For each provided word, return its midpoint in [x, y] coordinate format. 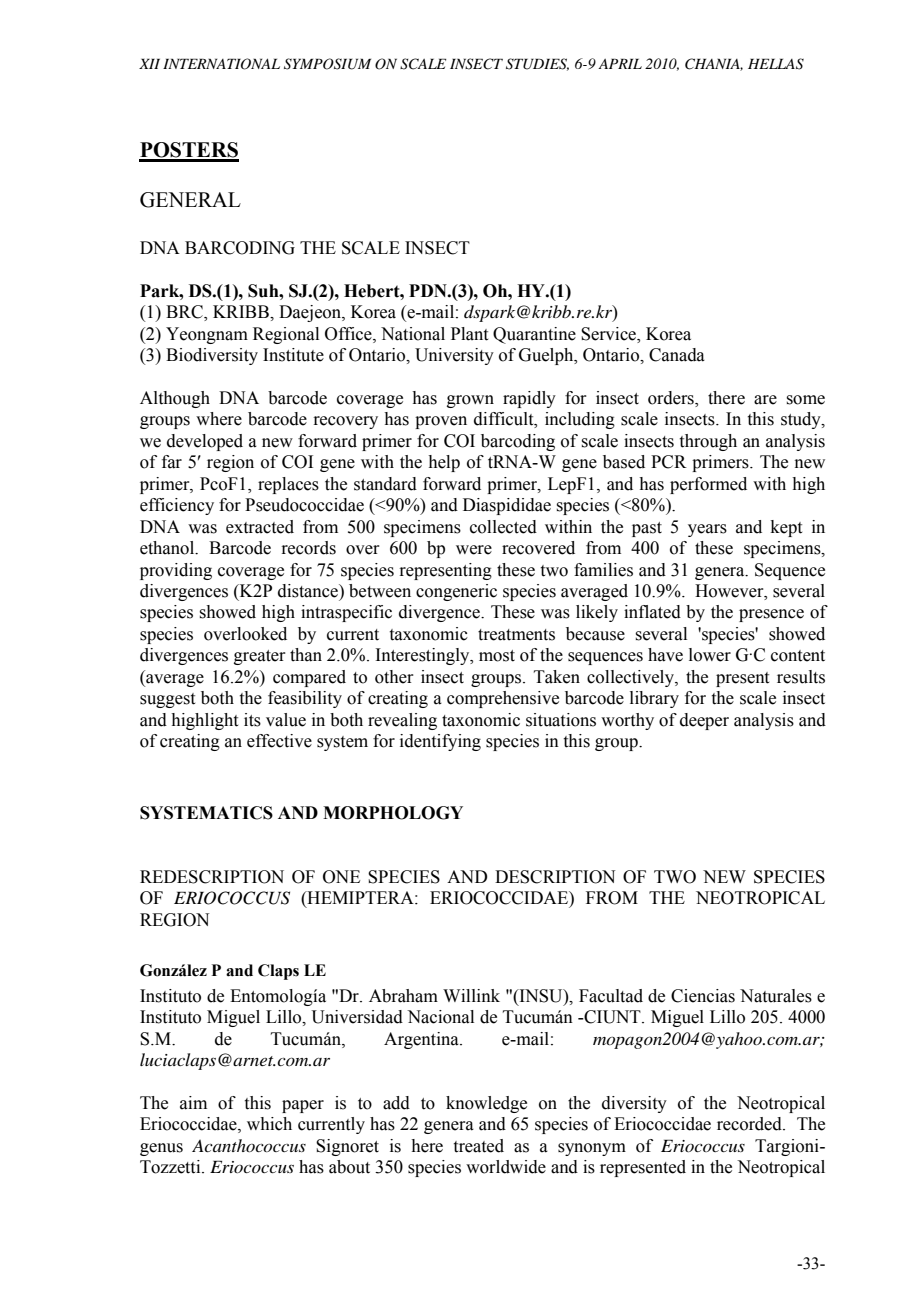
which [269, 1124]
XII [149, 63]
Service [610, 334]
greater [260, 657]
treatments [516, 635]
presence [771, 615]
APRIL [620, 63]
